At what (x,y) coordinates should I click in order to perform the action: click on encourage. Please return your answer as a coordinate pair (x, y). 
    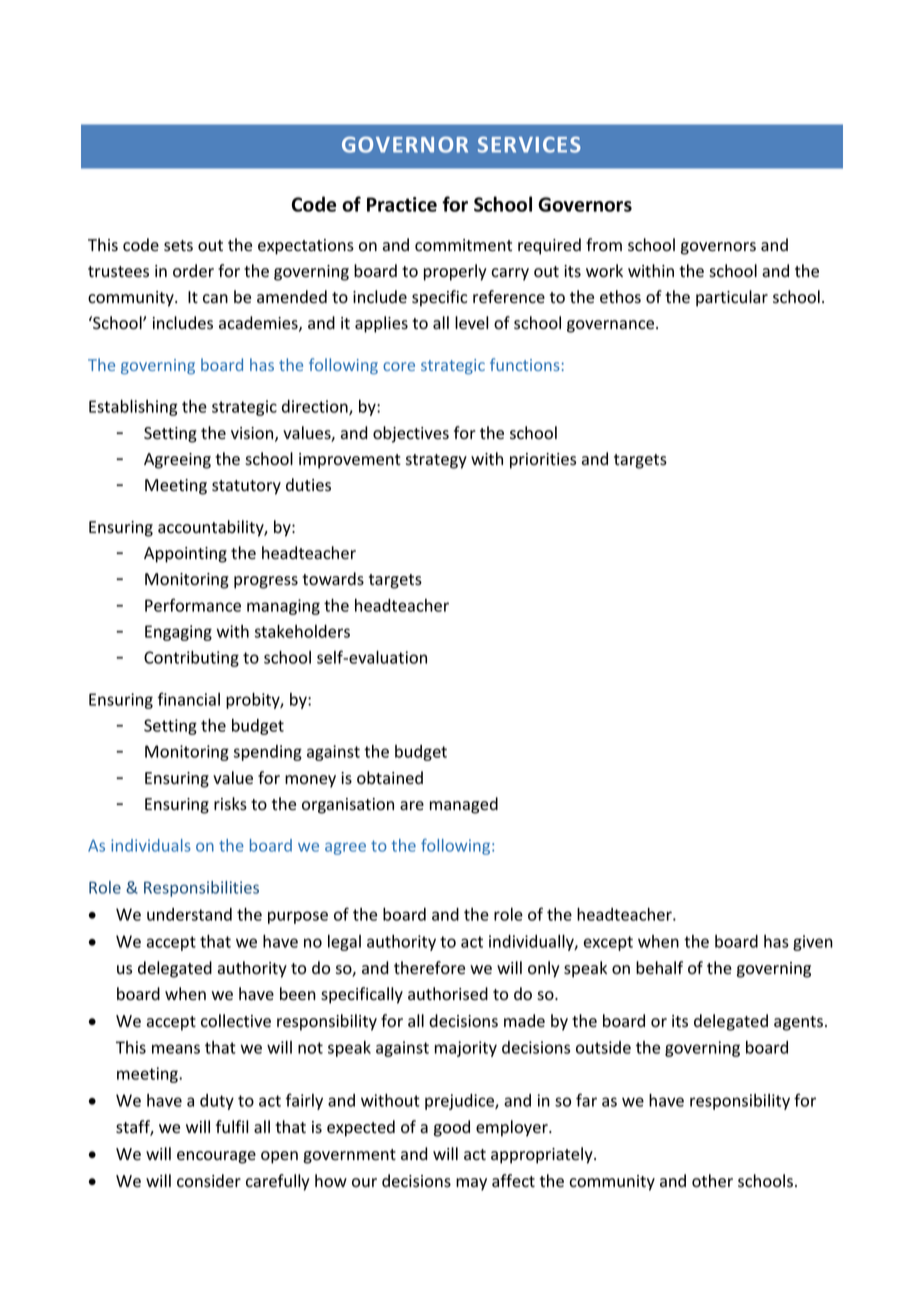
    Looking at the image, I should click on (216, 1157).
